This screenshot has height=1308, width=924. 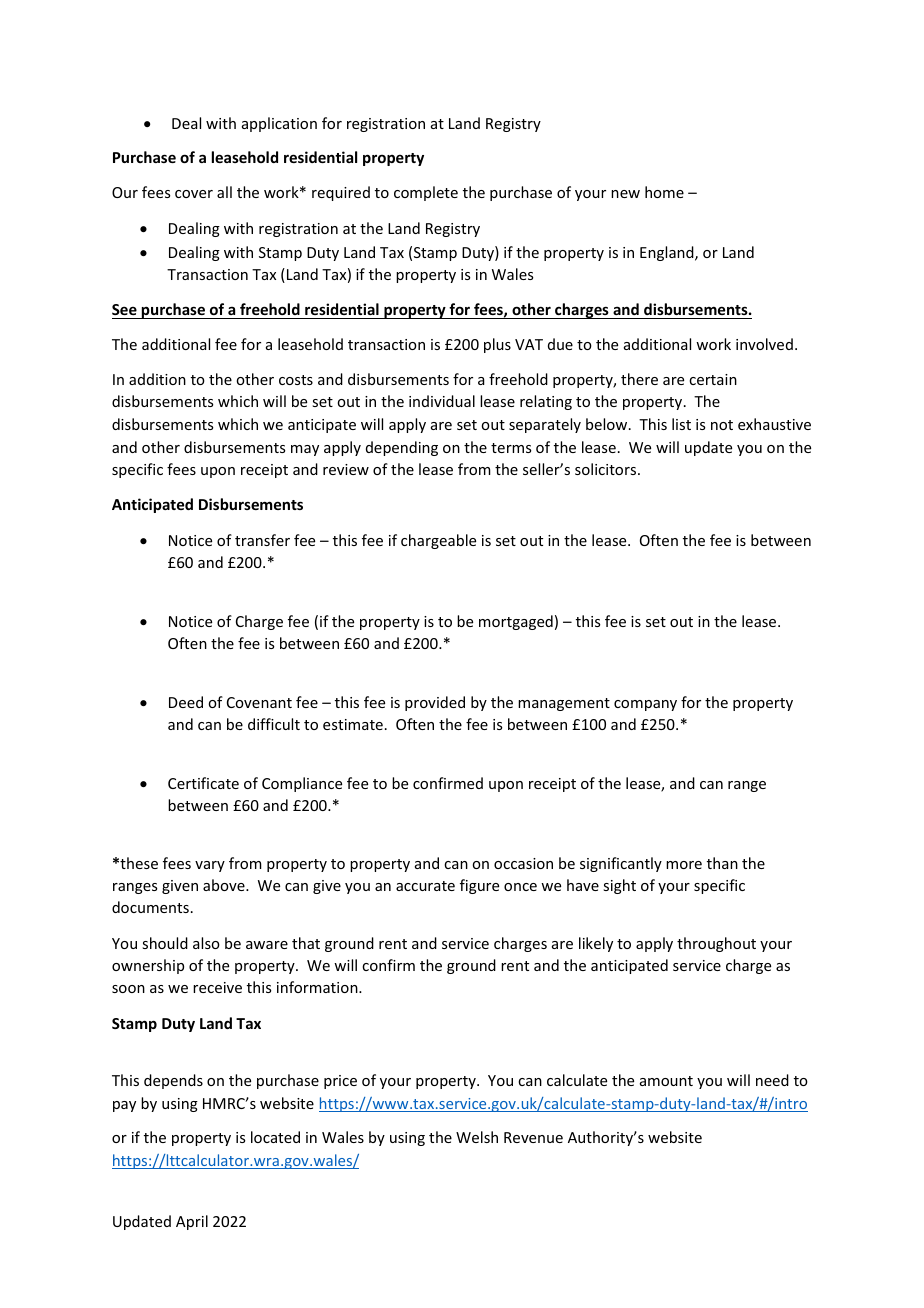 I want to click on provided, so click(x=435, y=703).
